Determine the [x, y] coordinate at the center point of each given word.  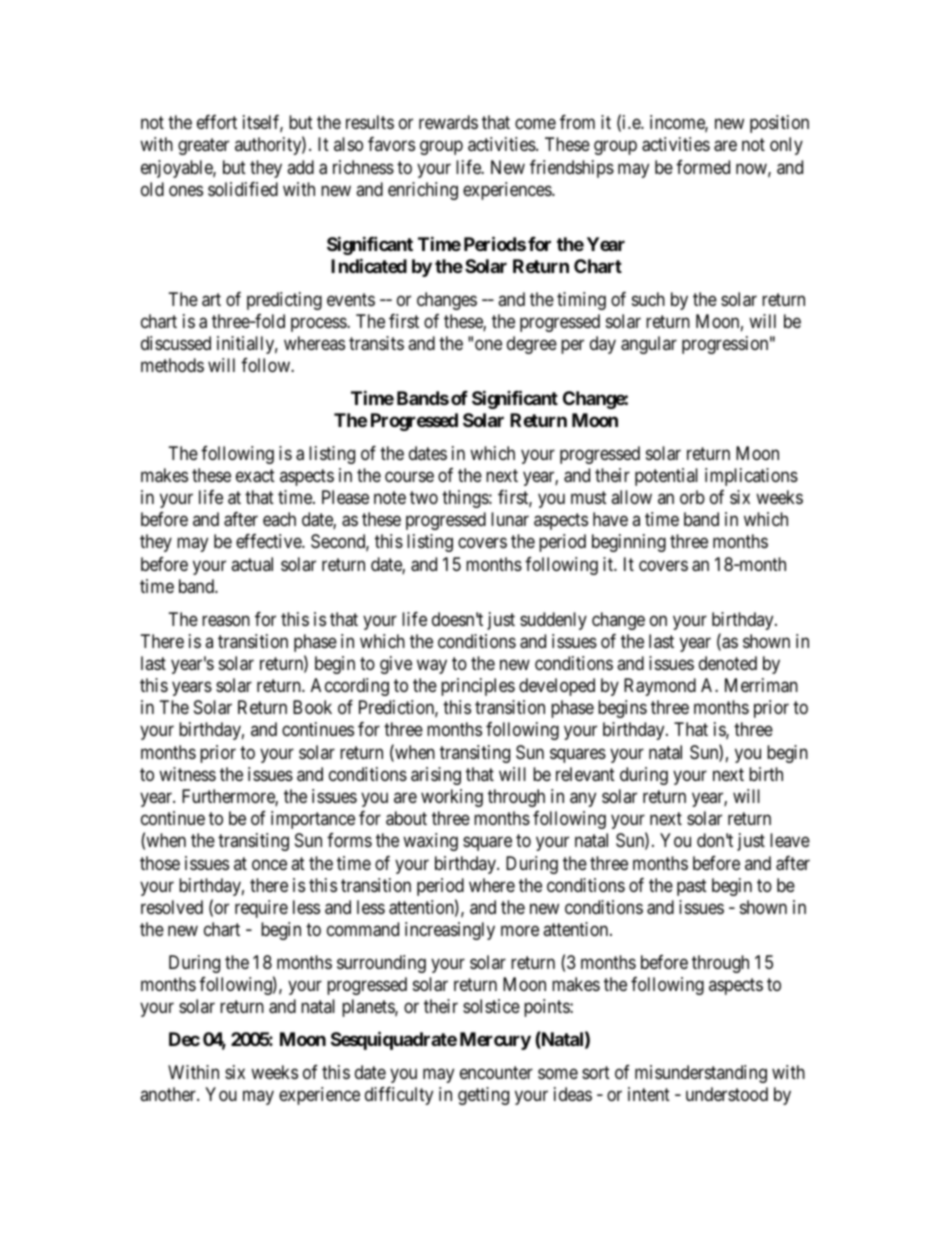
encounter [496, 1072]
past [692, 887]
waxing [430, 842]
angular [649, 345]
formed [703, 167]
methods [172, 365]
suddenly [553, 621]
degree [532, 345]
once [269, 864]
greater [203, 147]
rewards [448, 122]
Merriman [761, 685]
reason [226, 620]
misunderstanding [701, 1074]
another [169, 1094]
